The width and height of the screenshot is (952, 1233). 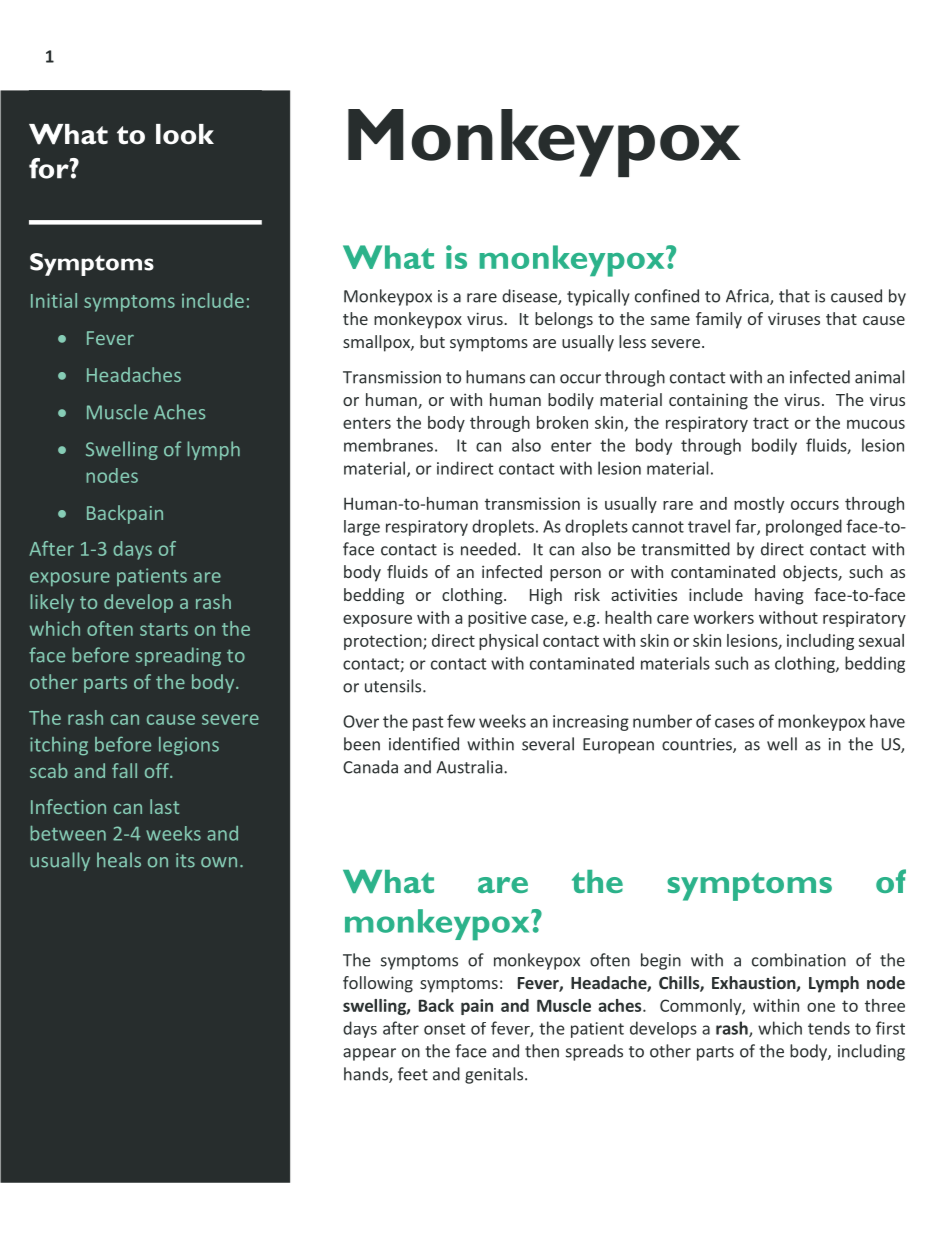 What do you see at coordinates (829, 1028) in the screenshot?
I see `tends` at bounding box center [829, 1028].
